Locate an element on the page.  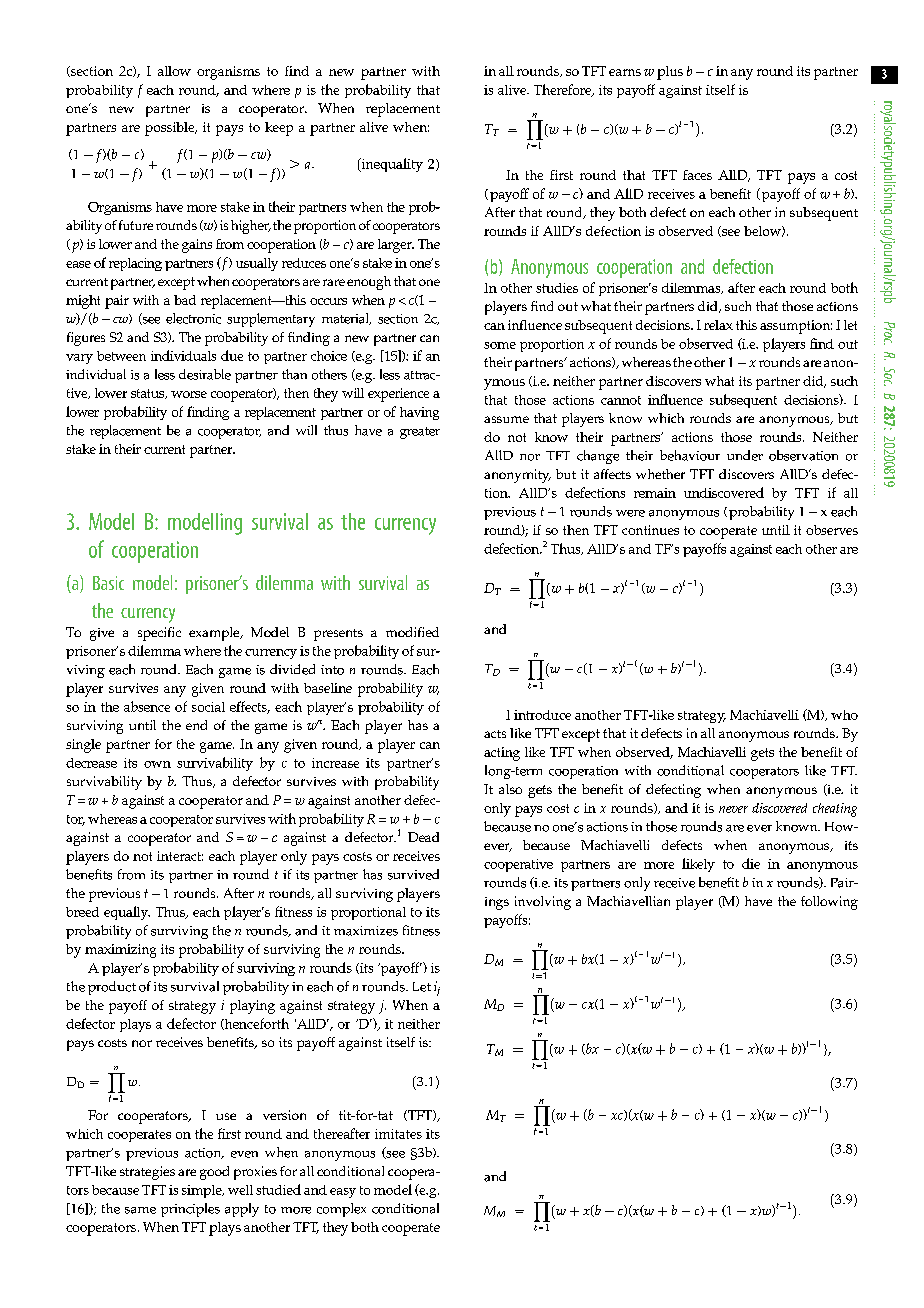
worse is located at coordinates (189, 394).
